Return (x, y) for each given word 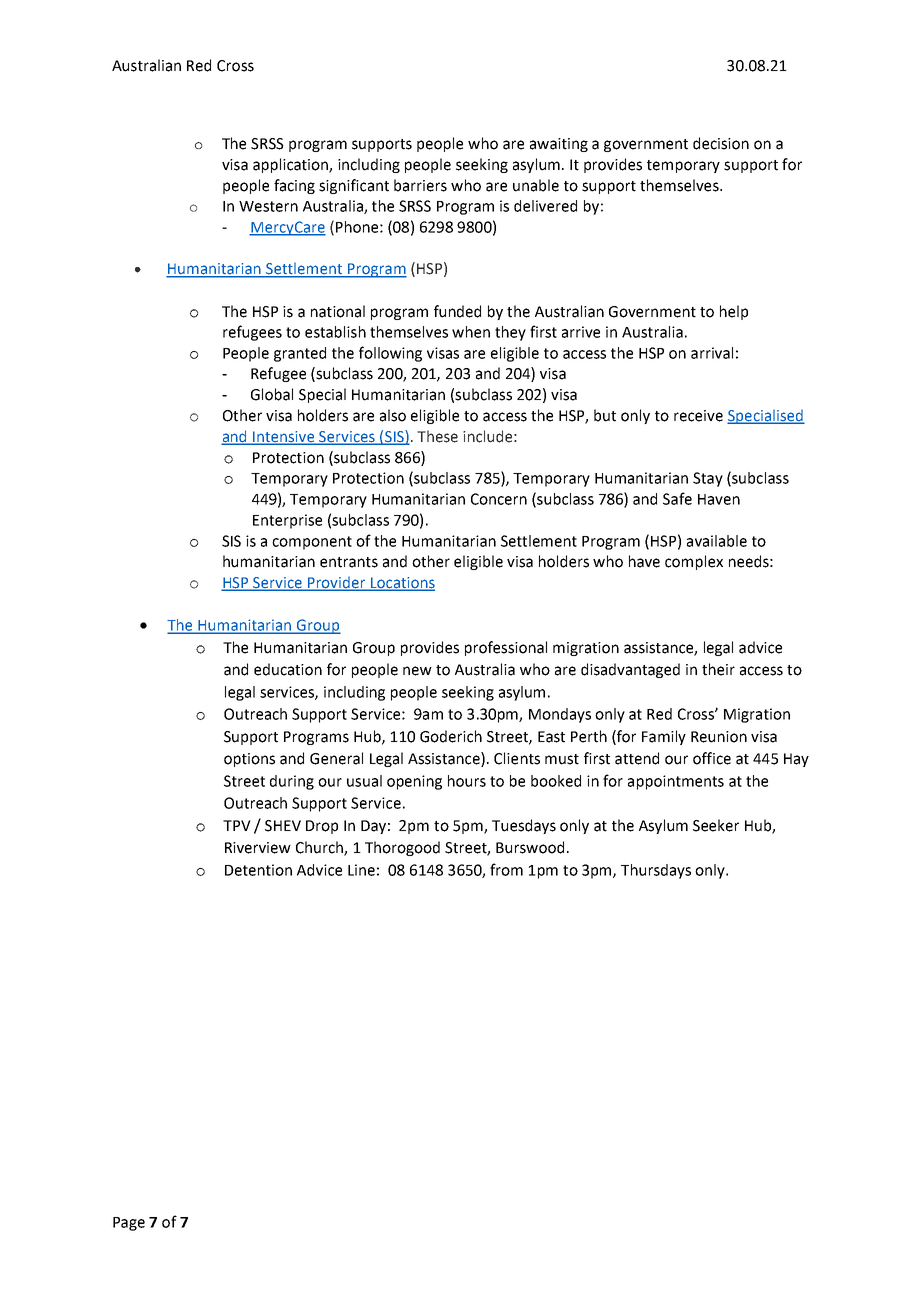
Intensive (284, 438)
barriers (420, 185)
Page (129, 1224)
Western (268, 206)
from (506, 869)
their (718, 669)
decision (721, 143)
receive (698, 416)
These (437, 436)
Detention (258, 870)
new (417, 671)
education (288, 669)
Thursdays (656, 871)
